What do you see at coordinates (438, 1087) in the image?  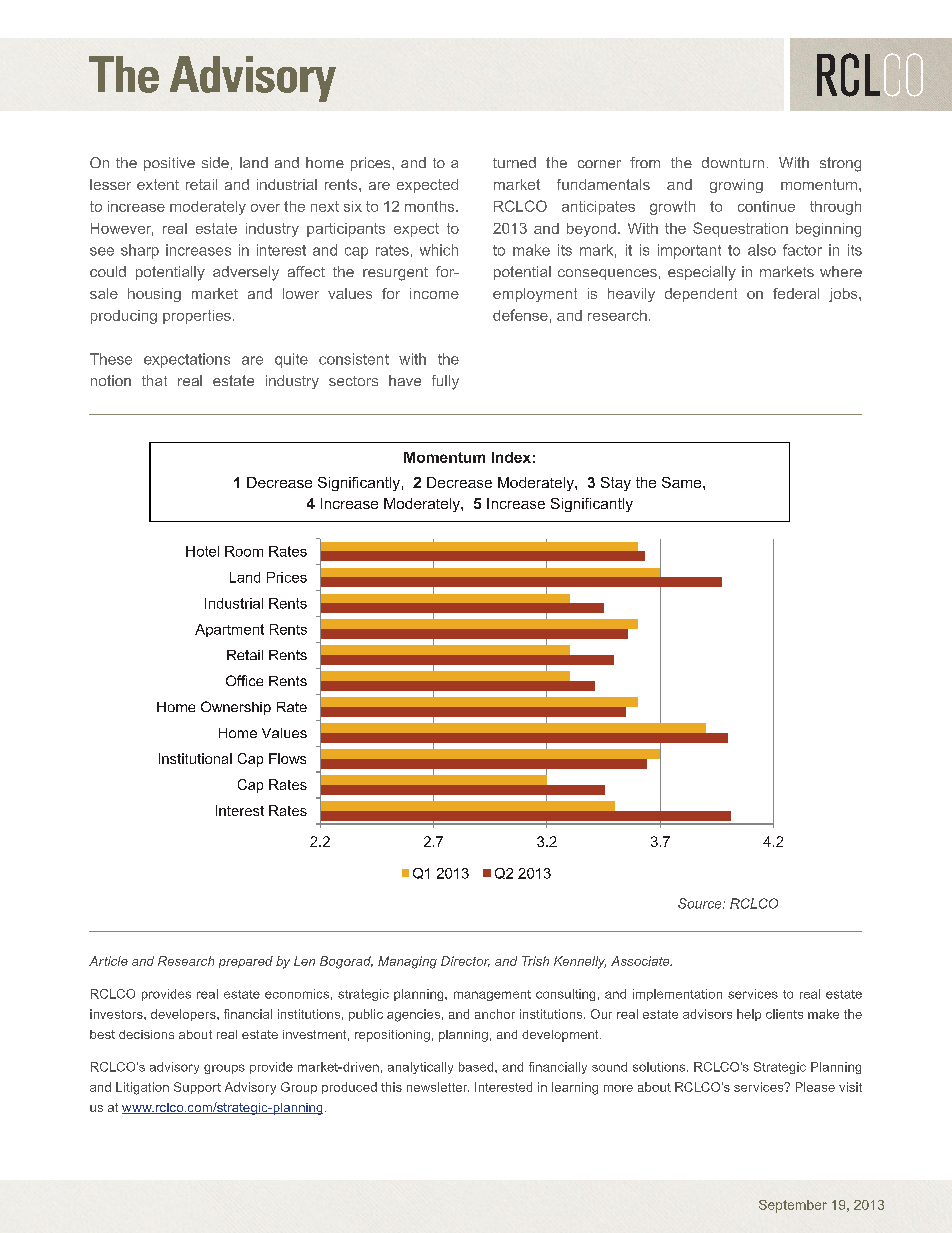 I see `newsletter` at bounding box center [438, 1087].
